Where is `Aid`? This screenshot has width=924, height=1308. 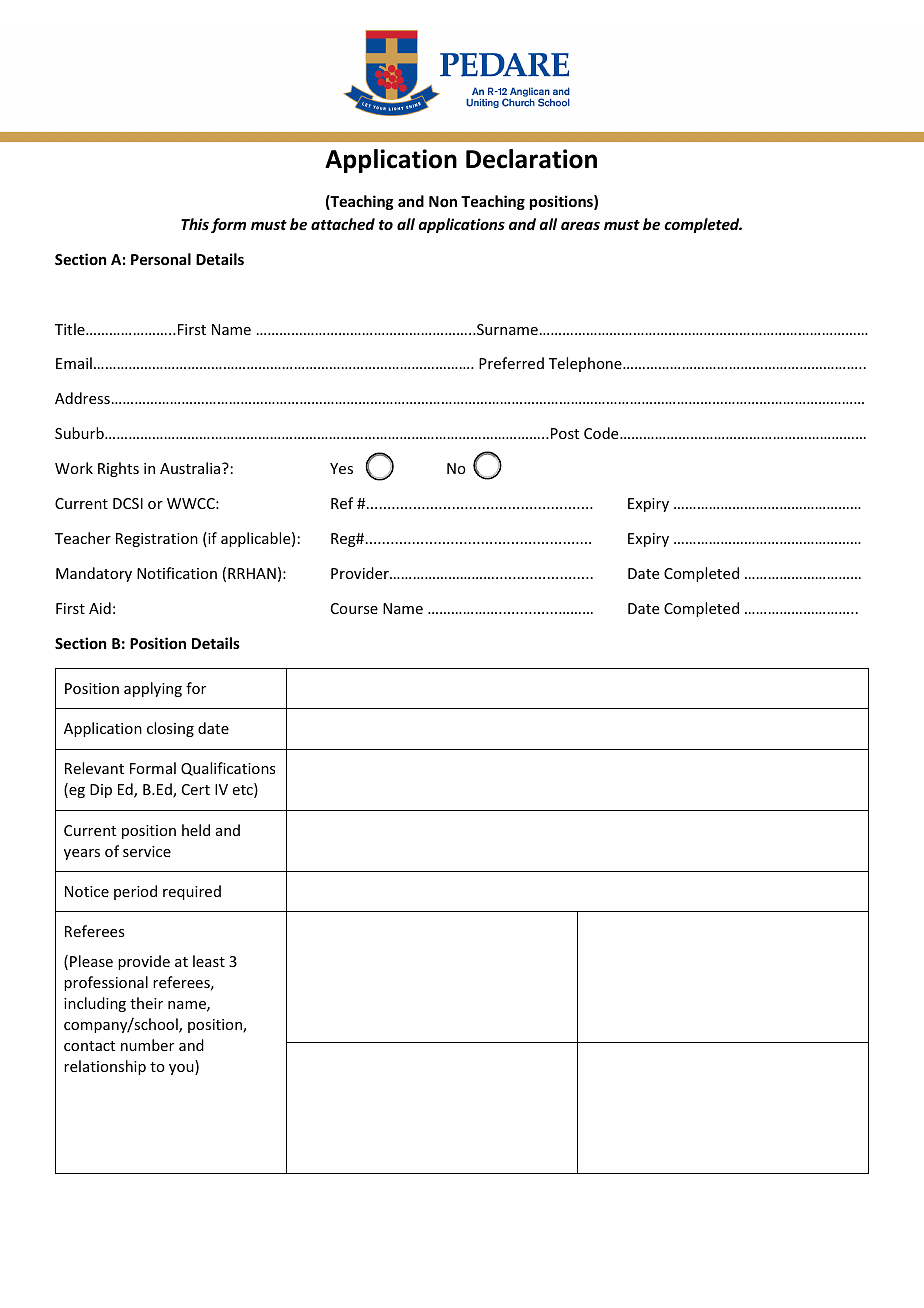 Aid is located at coordinates (100, 608).
